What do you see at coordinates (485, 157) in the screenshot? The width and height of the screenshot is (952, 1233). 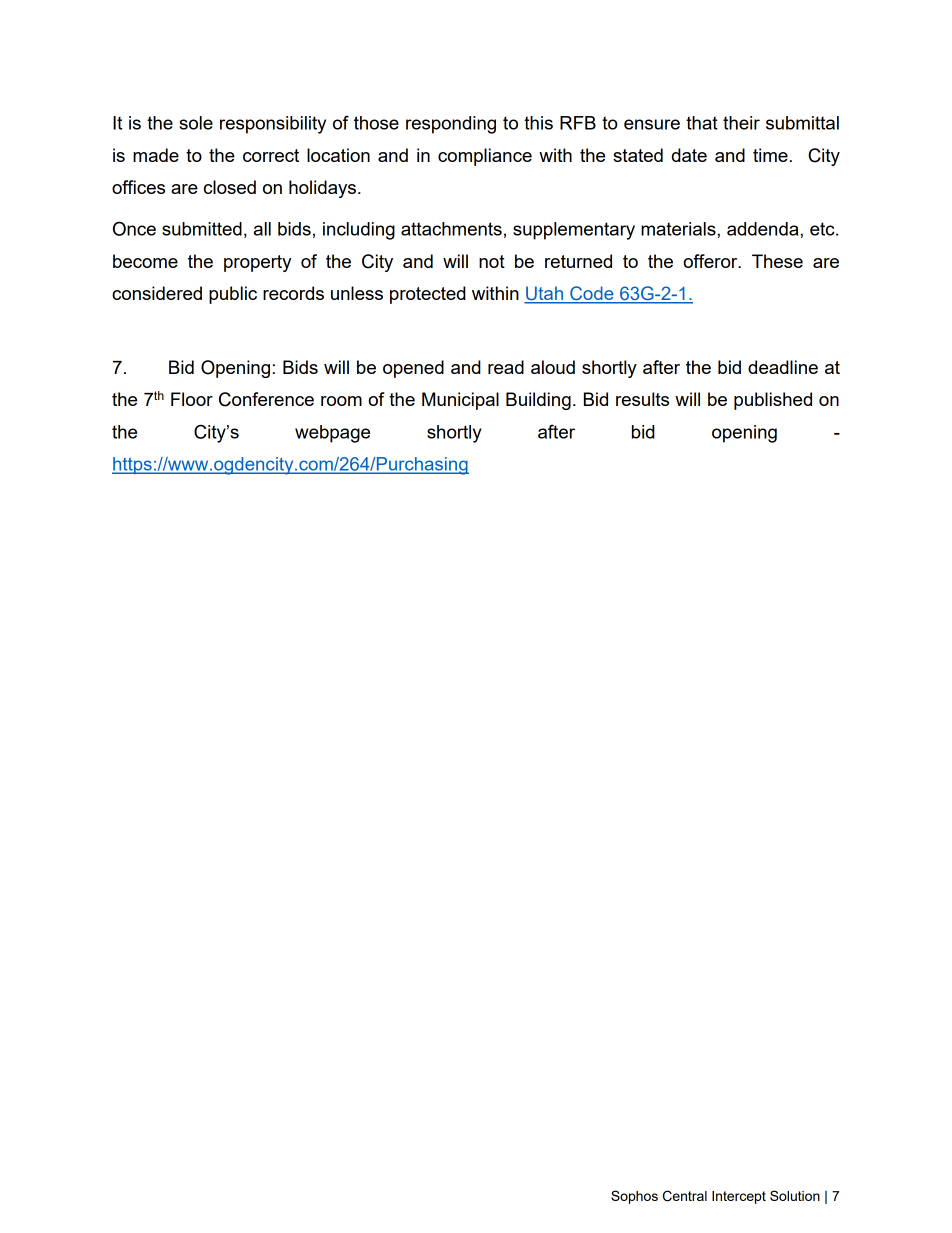 I see `compliance` at bounding box center [485, 157].
